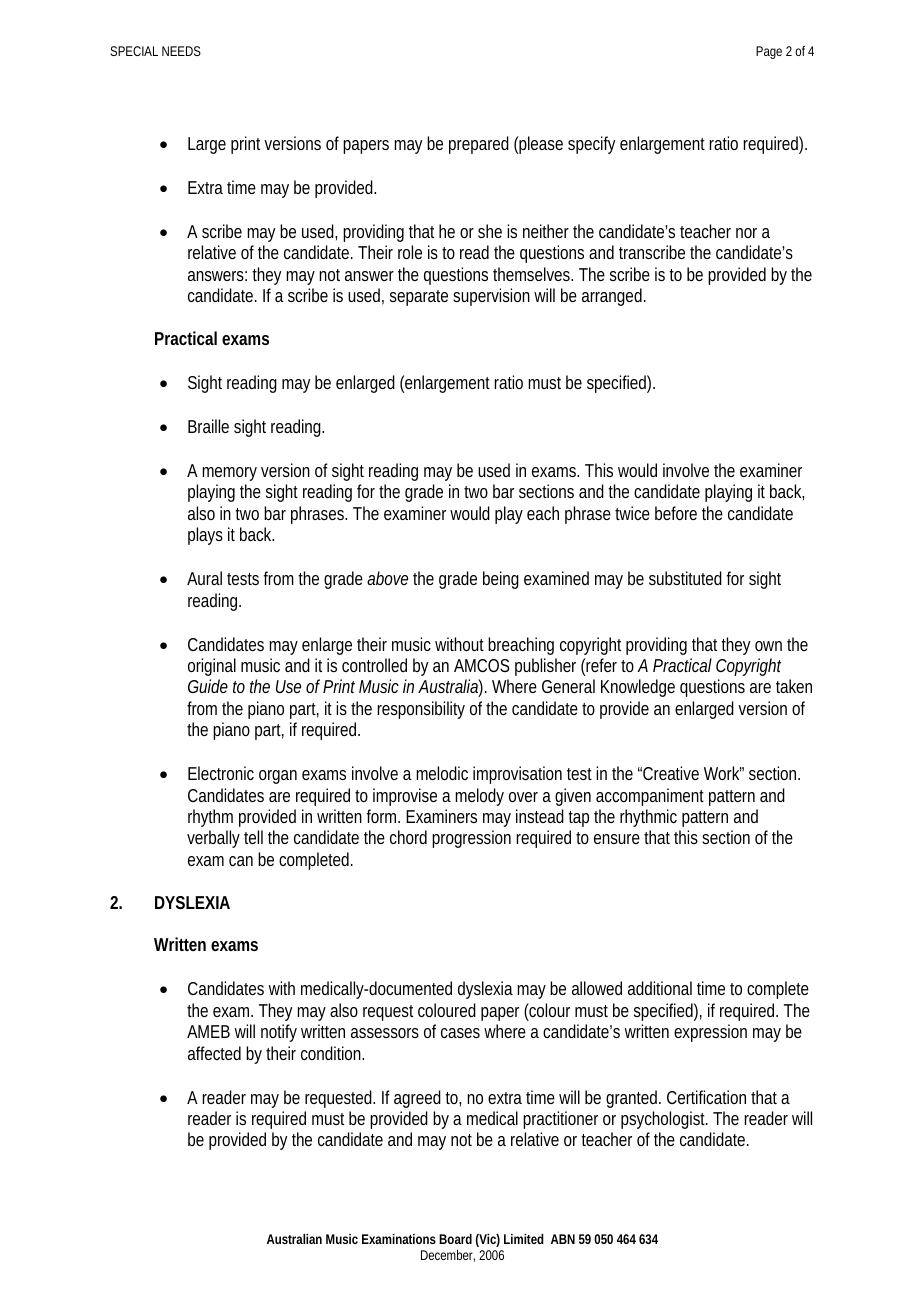 The width and height of the image is (924, 1308). Describe the element at coordinates (214, 1053) in the image. I see `affected` at that location.
